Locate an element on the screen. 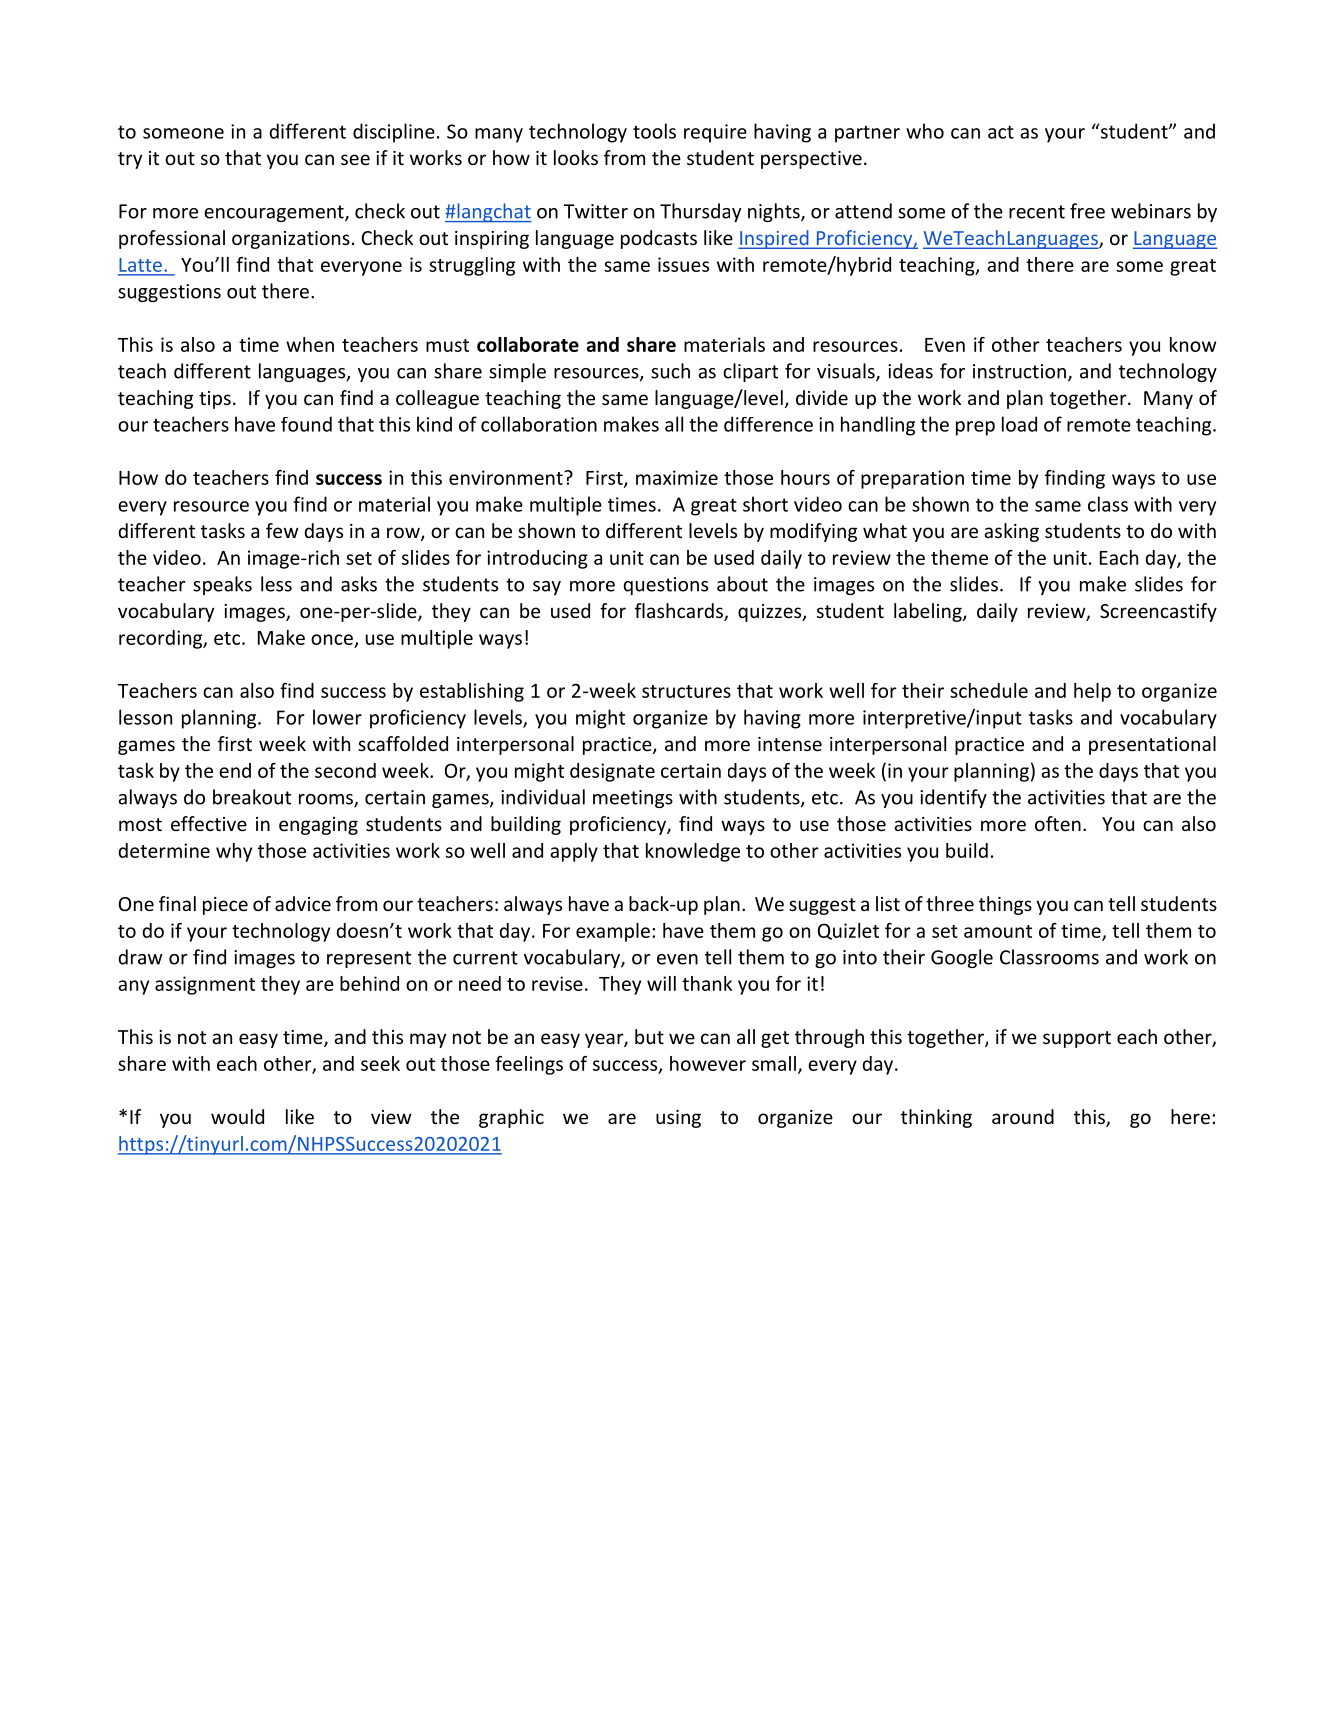 This screenshot has width=1335, height=1728. structures is located at coordinates (686, 691).
